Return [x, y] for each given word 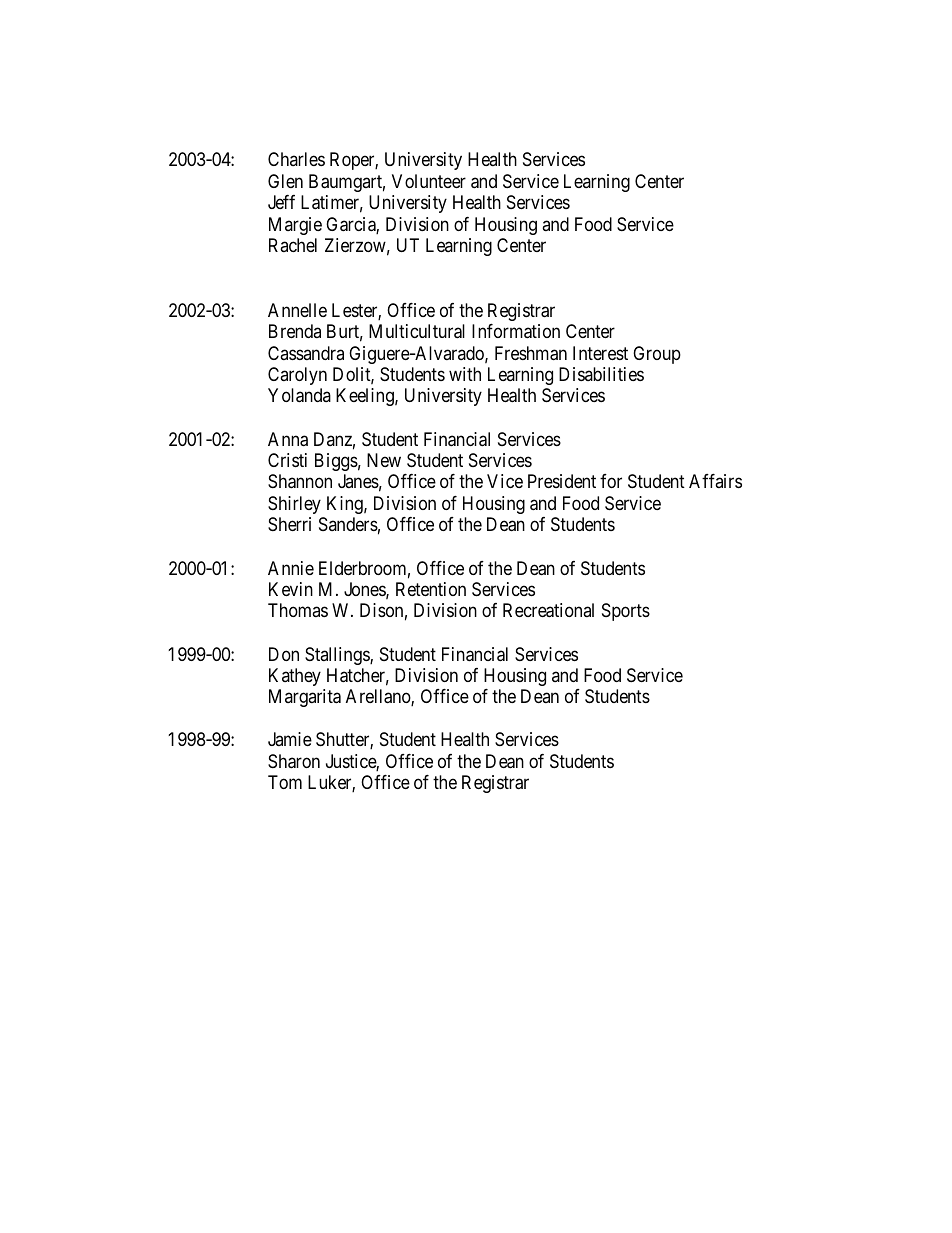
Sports [626, 612]
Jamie [290, 739]
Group [657, 355]
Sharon [294, 761]
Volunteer [429, 181]
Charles [296, 159]
